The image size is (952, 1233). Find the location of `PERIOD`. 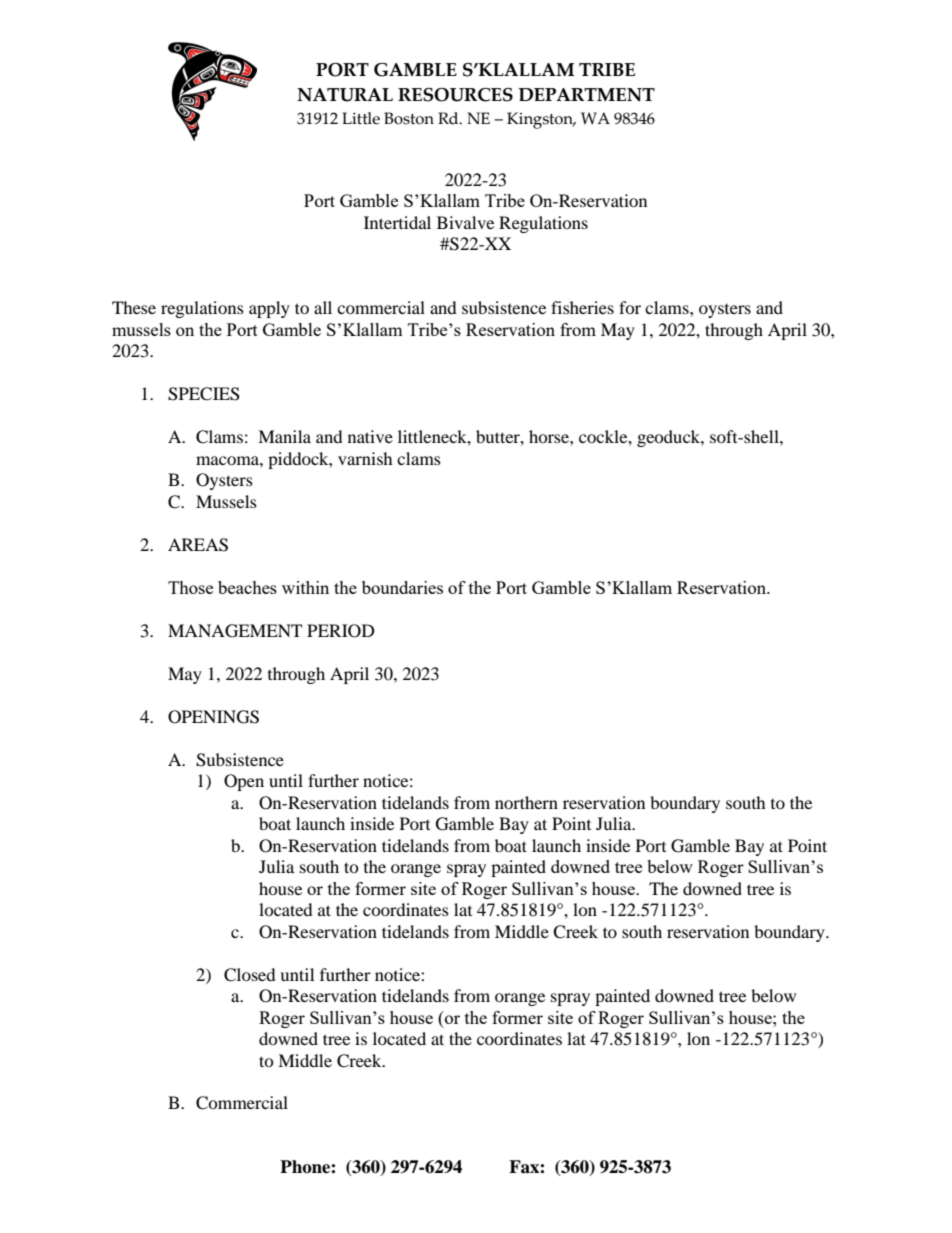

PERIOD is located at coordinates (341, 631).
